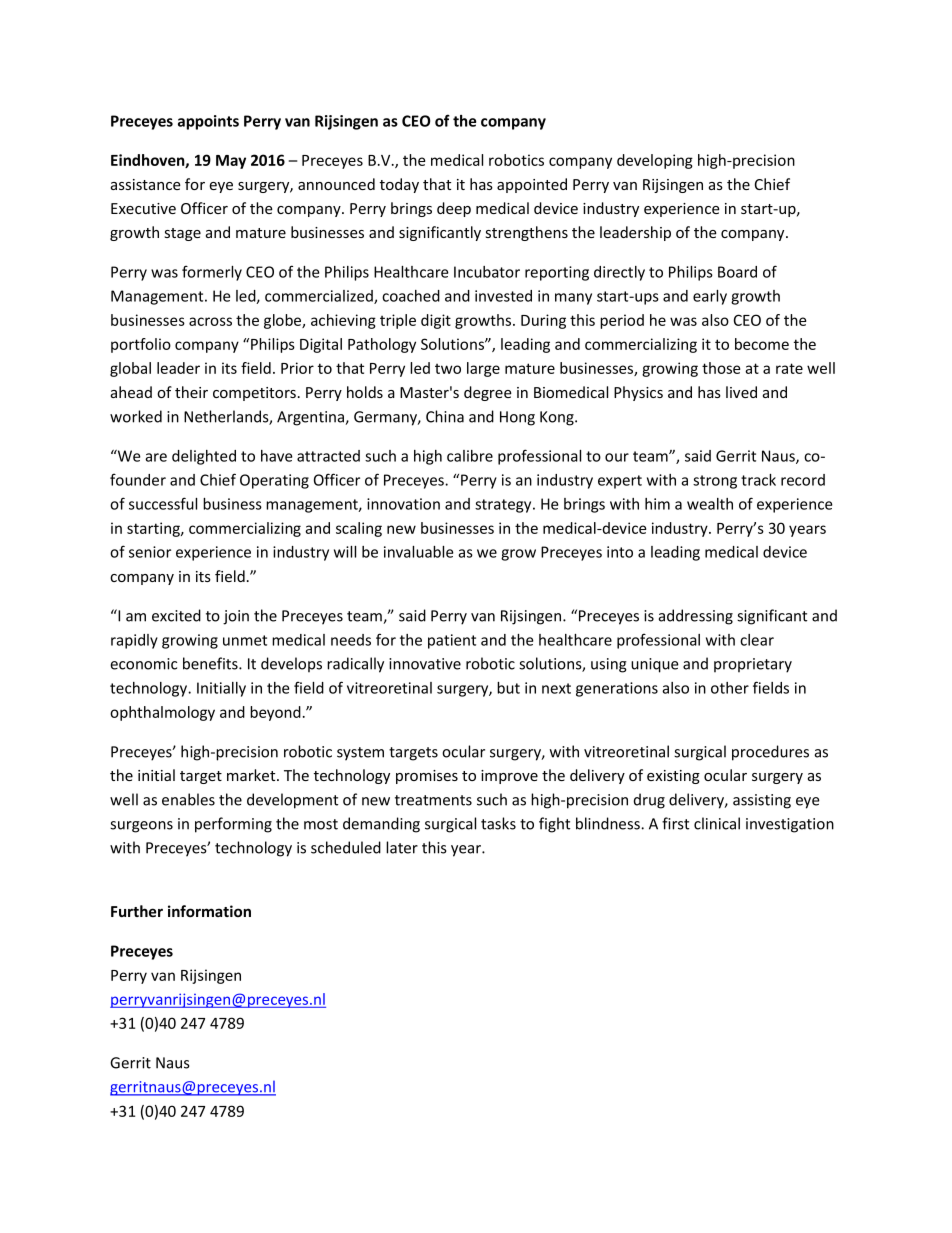  Describe the element at coordinates (163, 503) in the screenshot. I see `successful` at that location.
